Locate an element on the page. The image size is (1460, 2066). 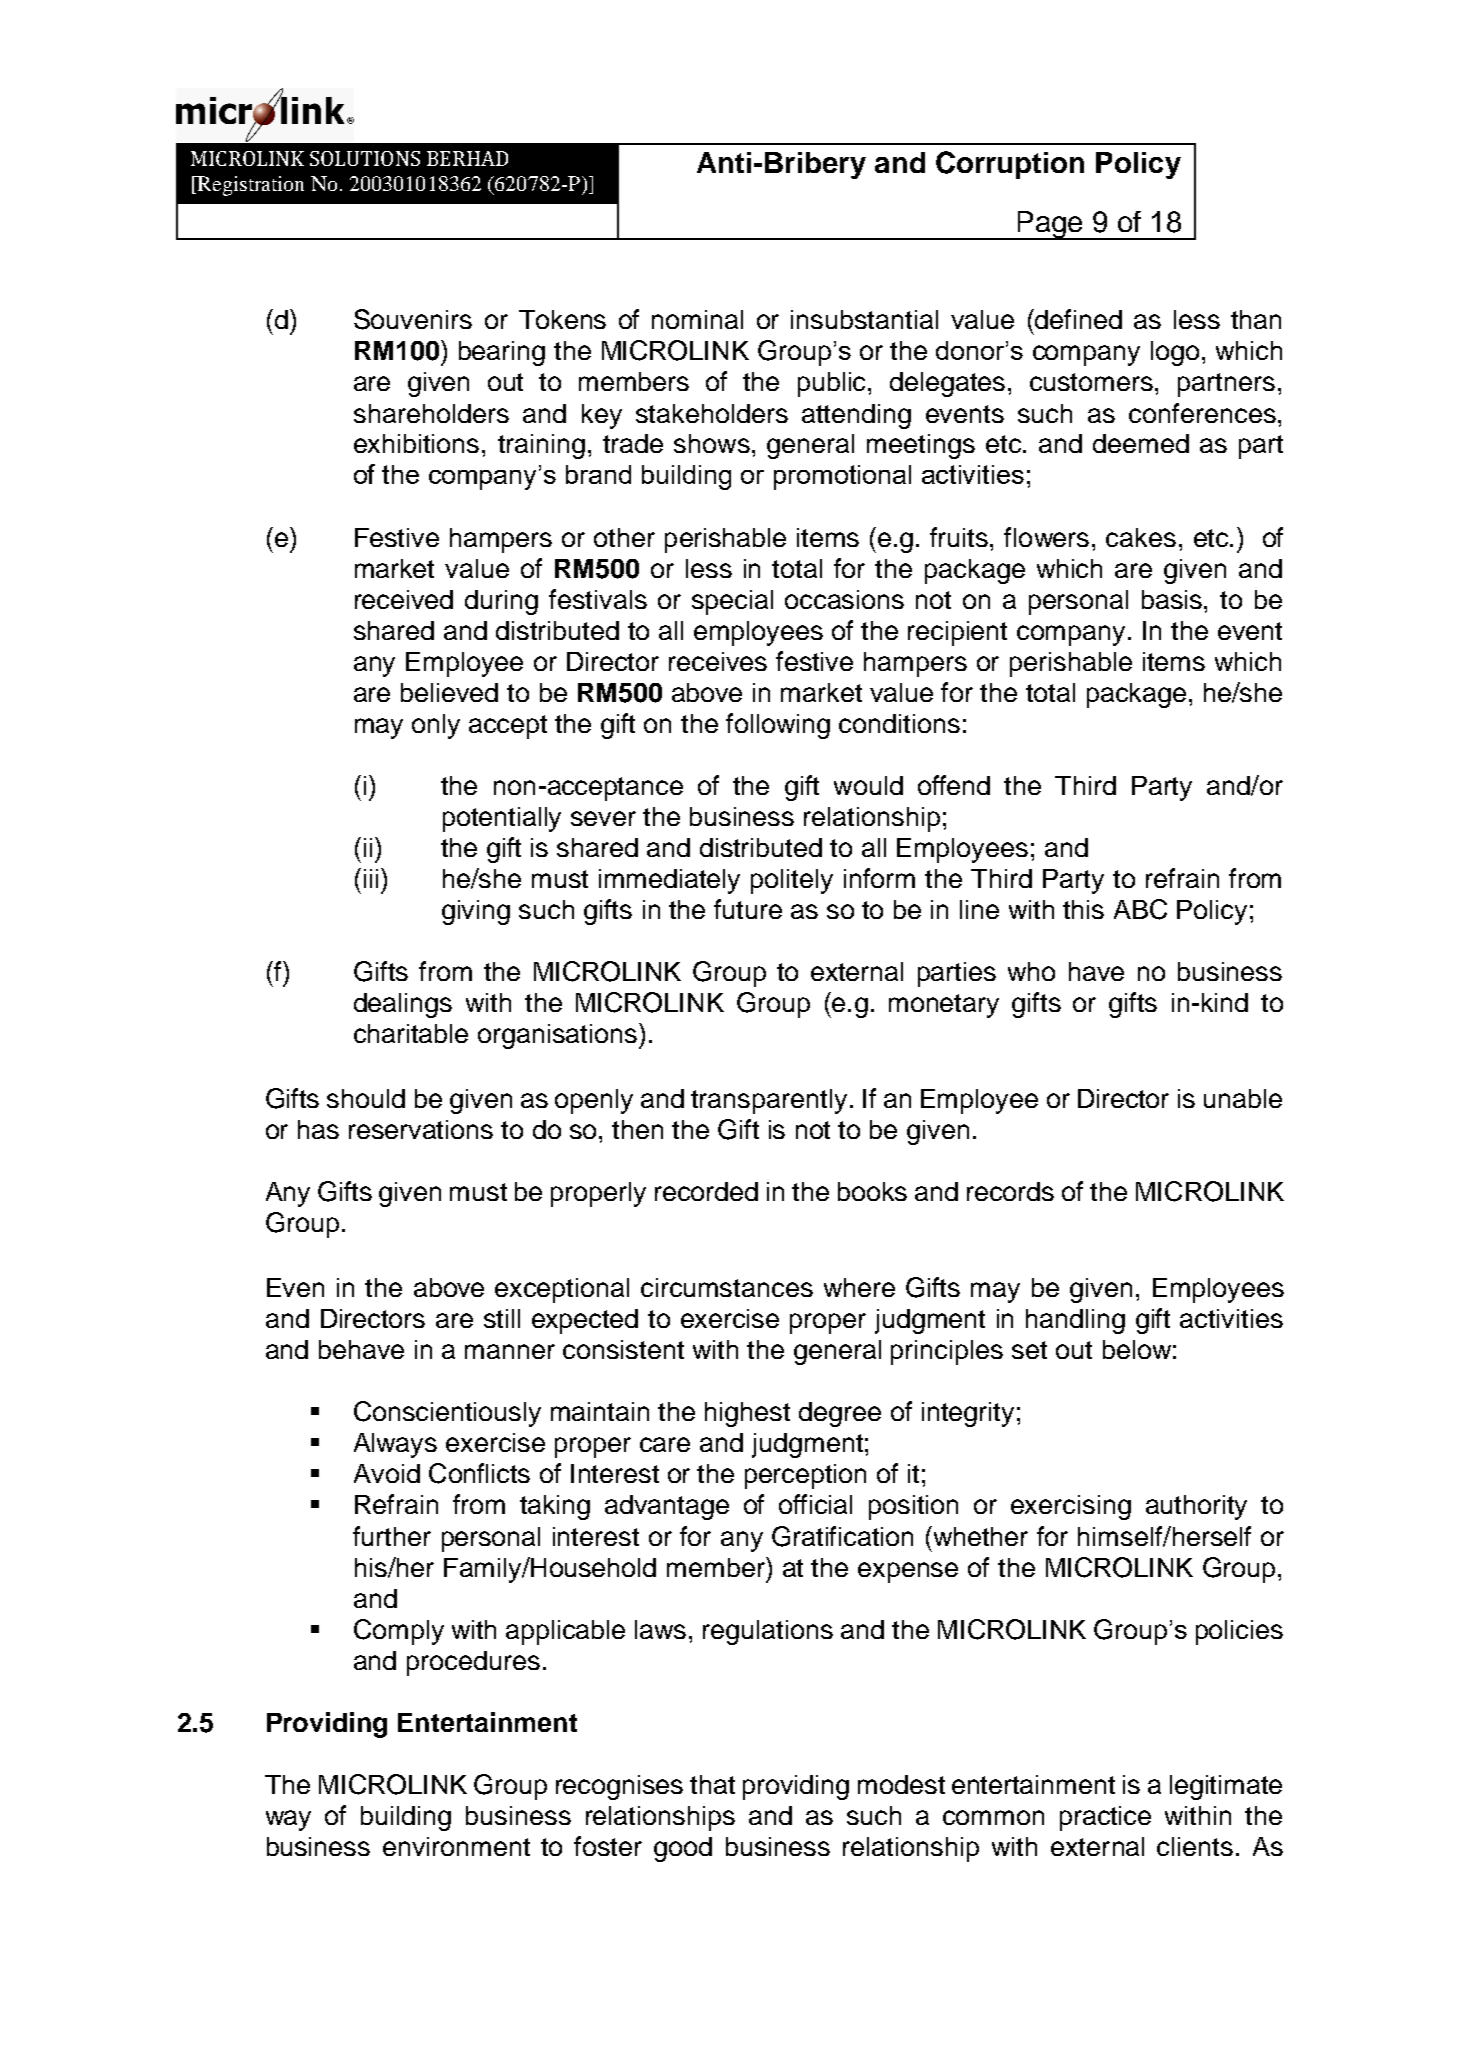
future is located at coordinates (748, 909).
